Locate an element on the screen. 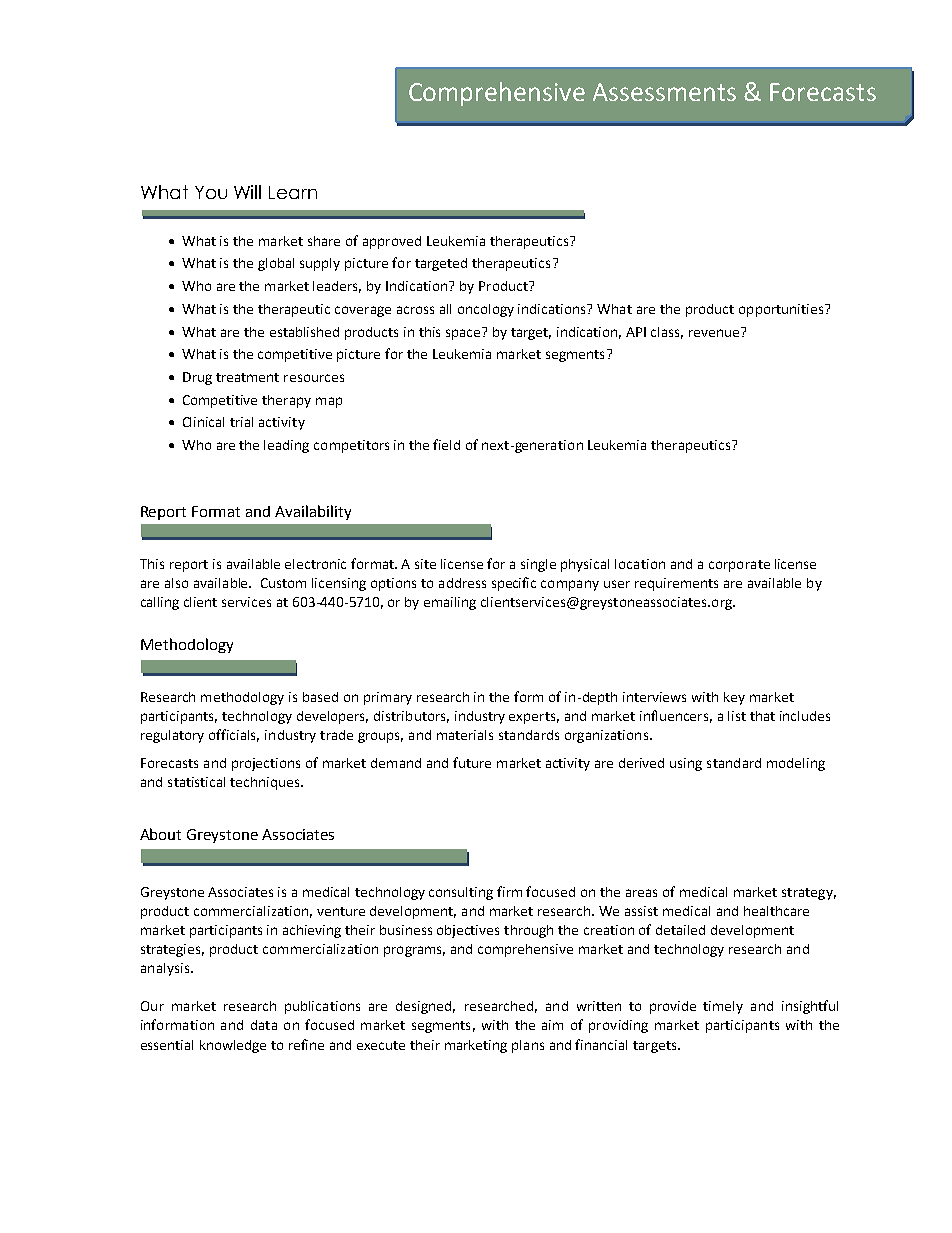 The image size is (952, 1233). timely is located at coordinates (723, 1007).
